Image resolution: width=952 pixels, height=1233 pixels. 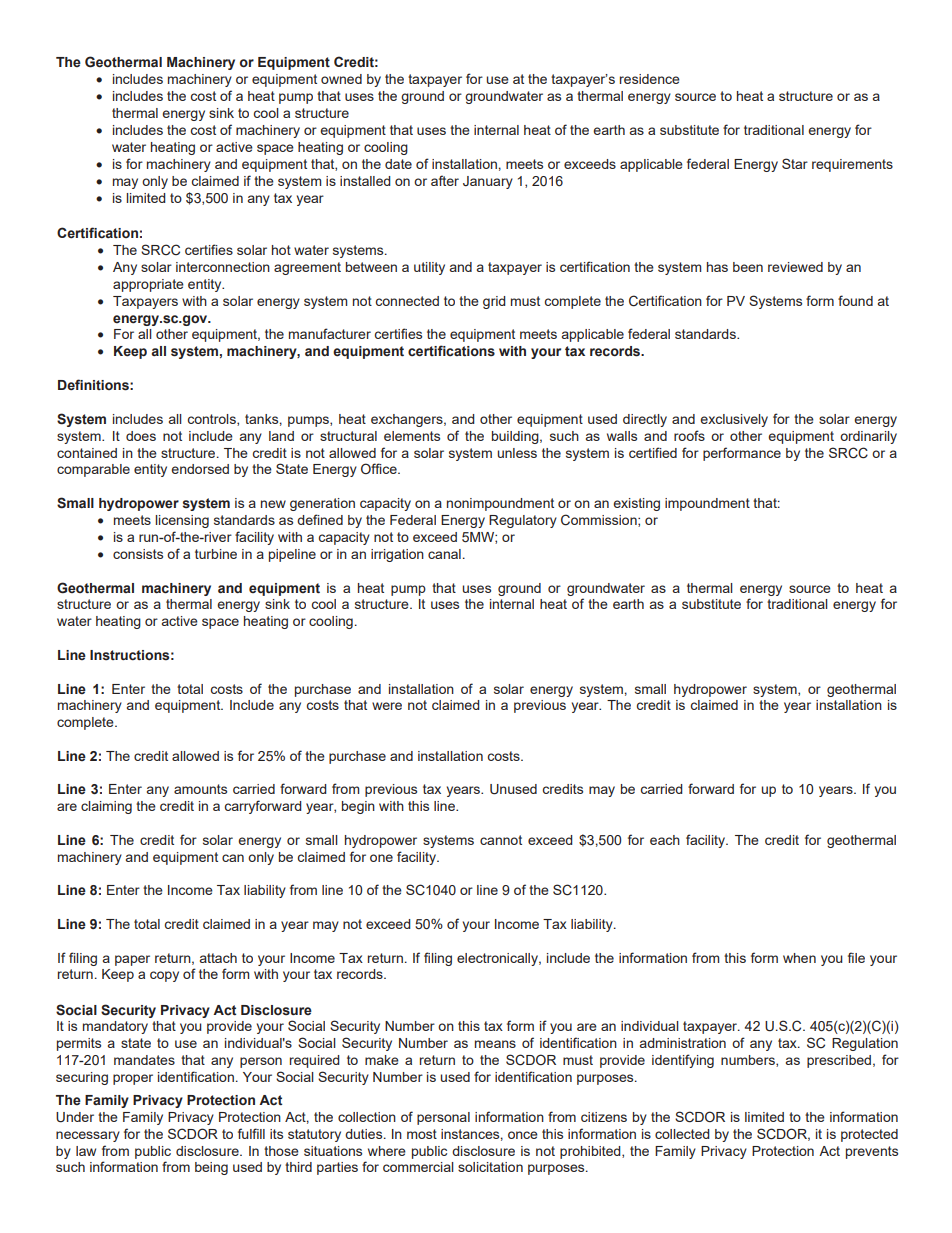 I want to click on Star, so click(x=795, y=163).
